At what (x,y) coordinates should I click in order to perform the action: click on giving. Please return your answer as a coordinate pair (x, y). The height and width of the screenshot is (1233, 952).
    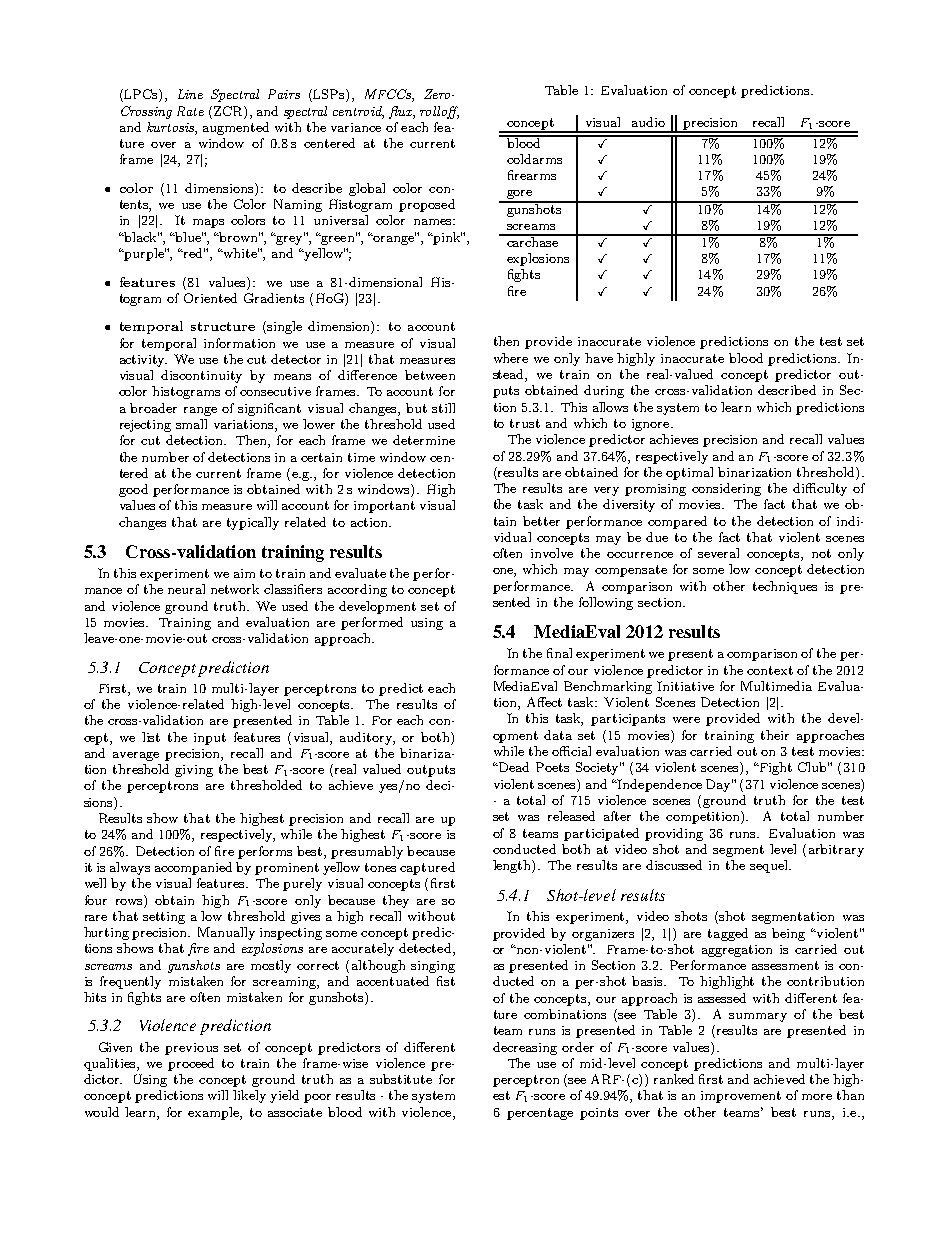
    Looking at the image, I should click on (194, 771).
